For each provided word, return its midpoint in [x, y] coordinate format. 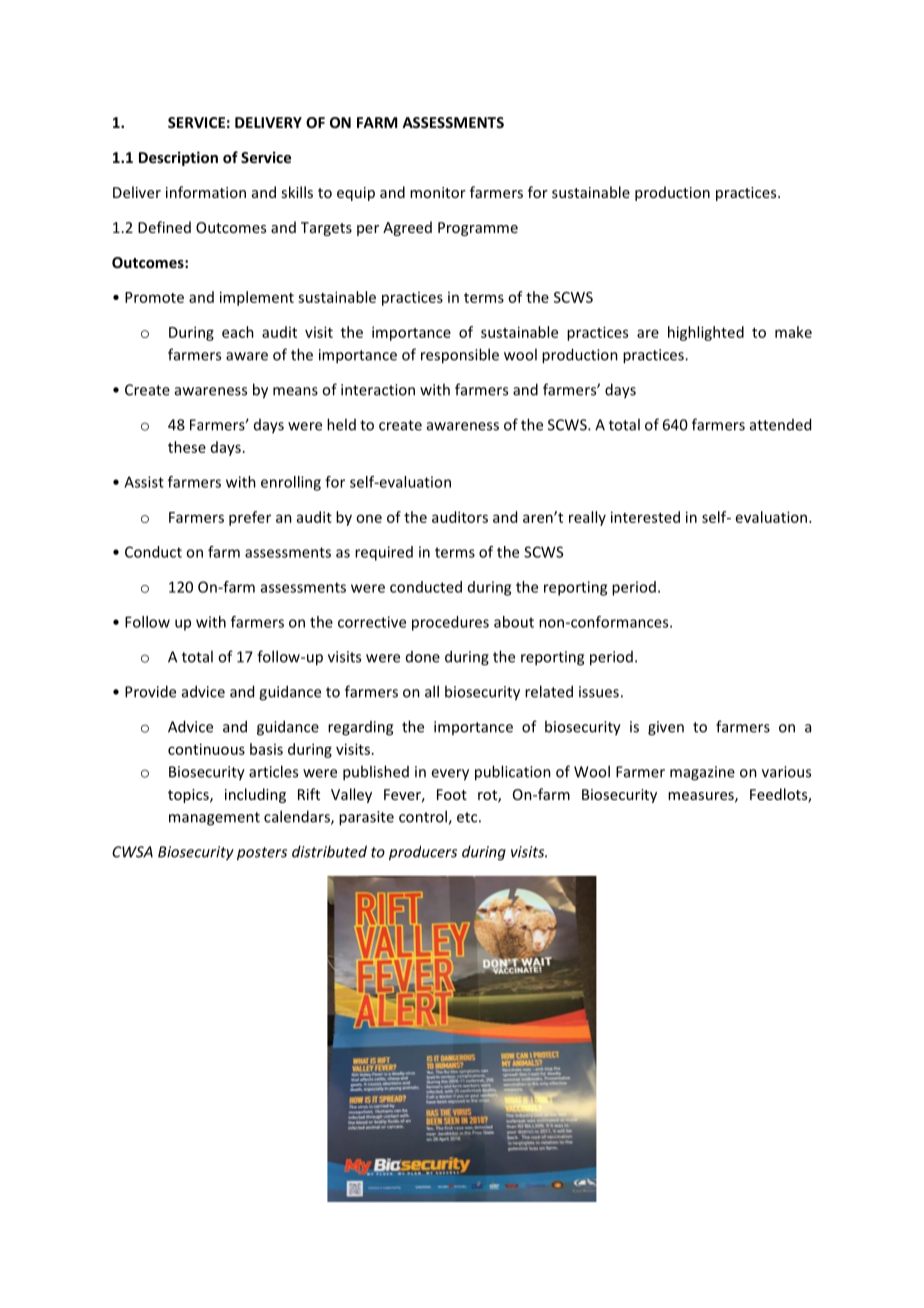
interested [645, 517]
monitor [438, 192]
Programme [478, 229]
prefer [250, 518]
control [424, 817]
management [214, 819]
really [587, 518]
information [206, 192]
